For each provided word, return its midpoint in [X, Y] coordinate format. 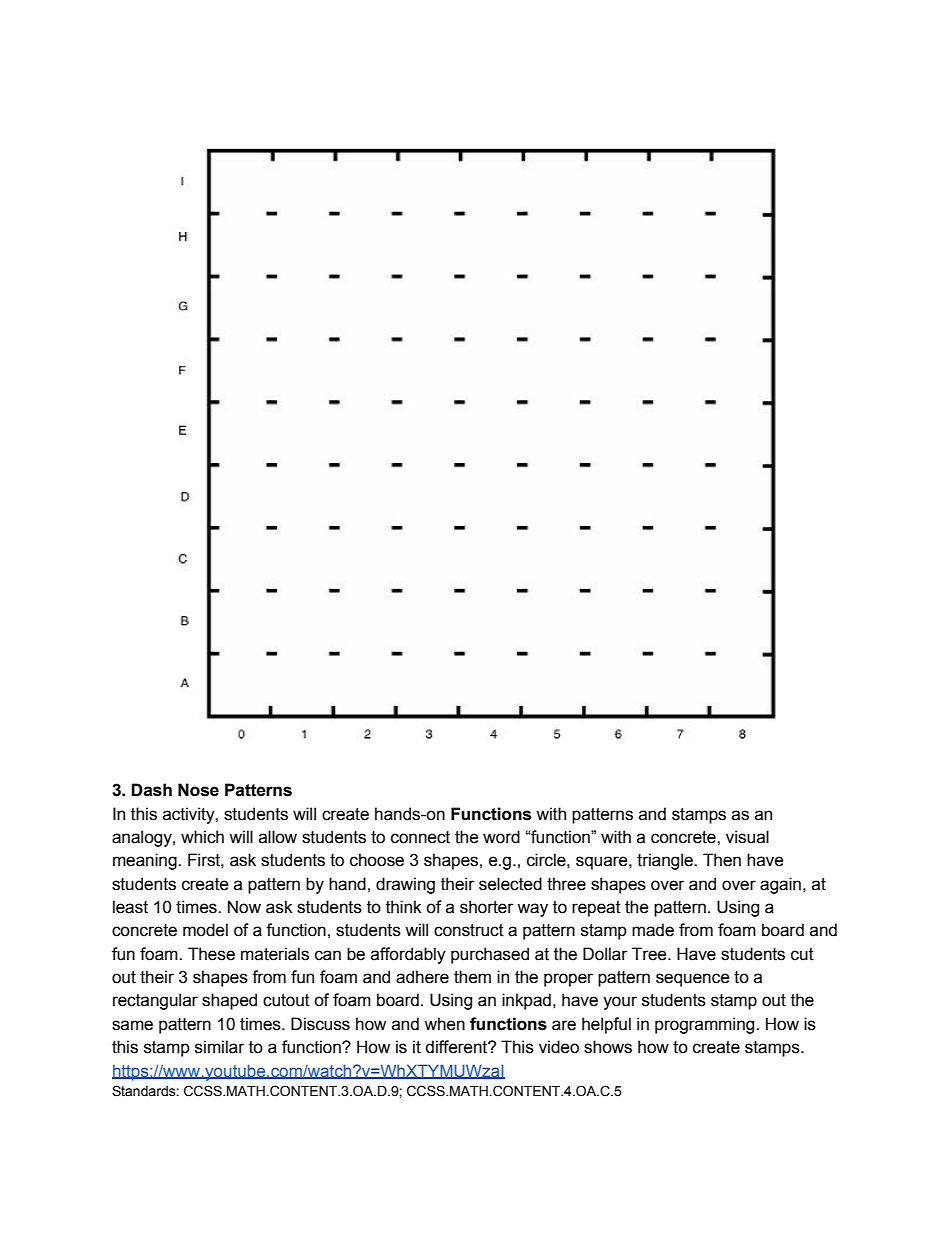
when [444, 1024]
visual [747, 837]
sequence [693, 980]
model [205, 930]
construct [469, 930]
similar [220, 1047]
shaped [229, 1001]
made [653, 930]
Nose [198, 790]
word [501, 837]
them [472, 977]
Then [722, 860]
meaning [146, 861]
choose [377, 860]
